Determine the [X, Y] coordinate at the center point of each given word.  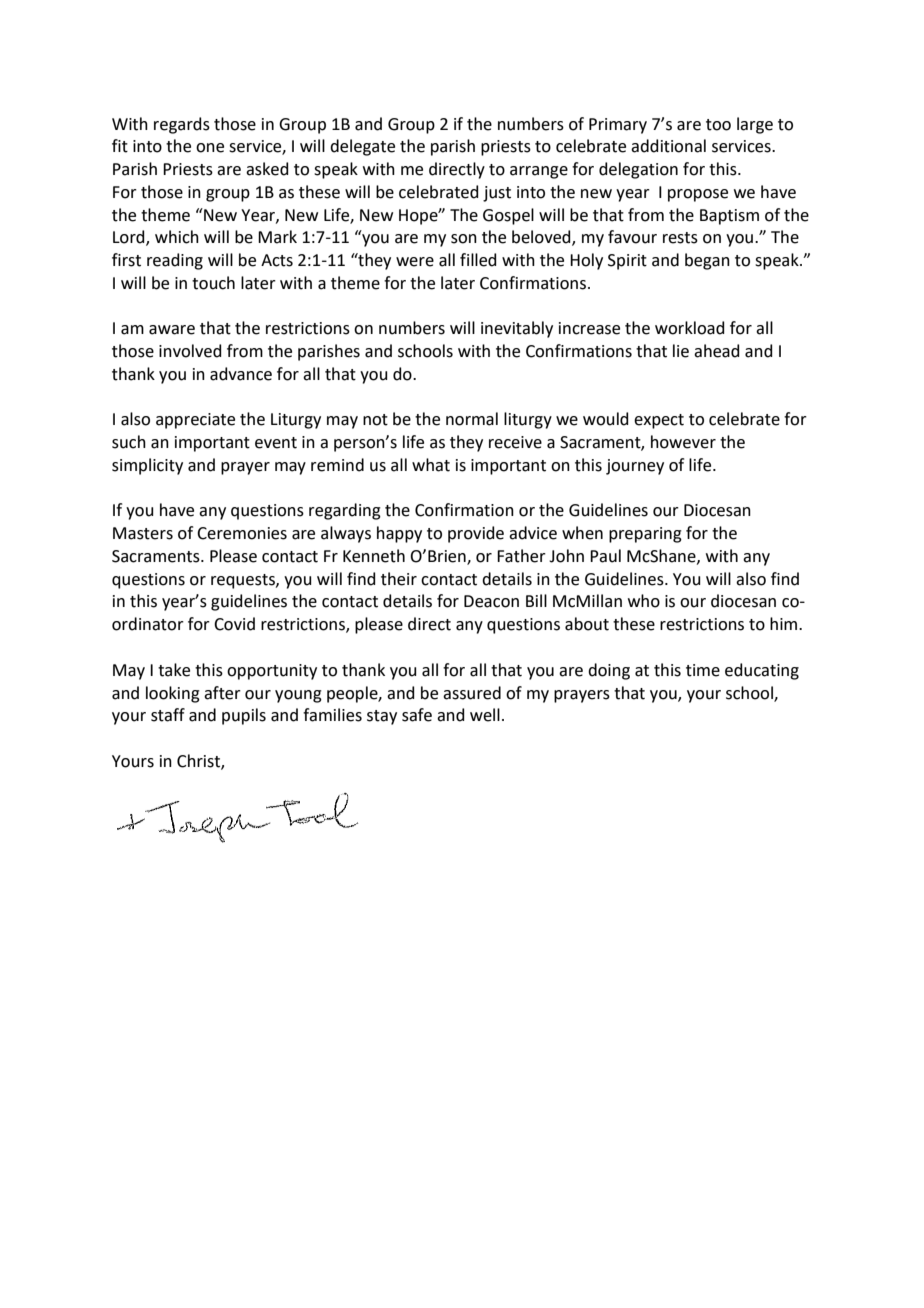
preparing [645, 535]
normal [472, 419]
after [222, 693]
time [703, 670]
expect [659, 421]
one [210, 148]
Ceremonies [242, 533]
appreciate [195, 421]
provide [476, 534]
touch [213, 283]
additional [668, 146]
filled [478, 260]
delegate [362, 147]
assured [472, 693]
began [707, 261]
